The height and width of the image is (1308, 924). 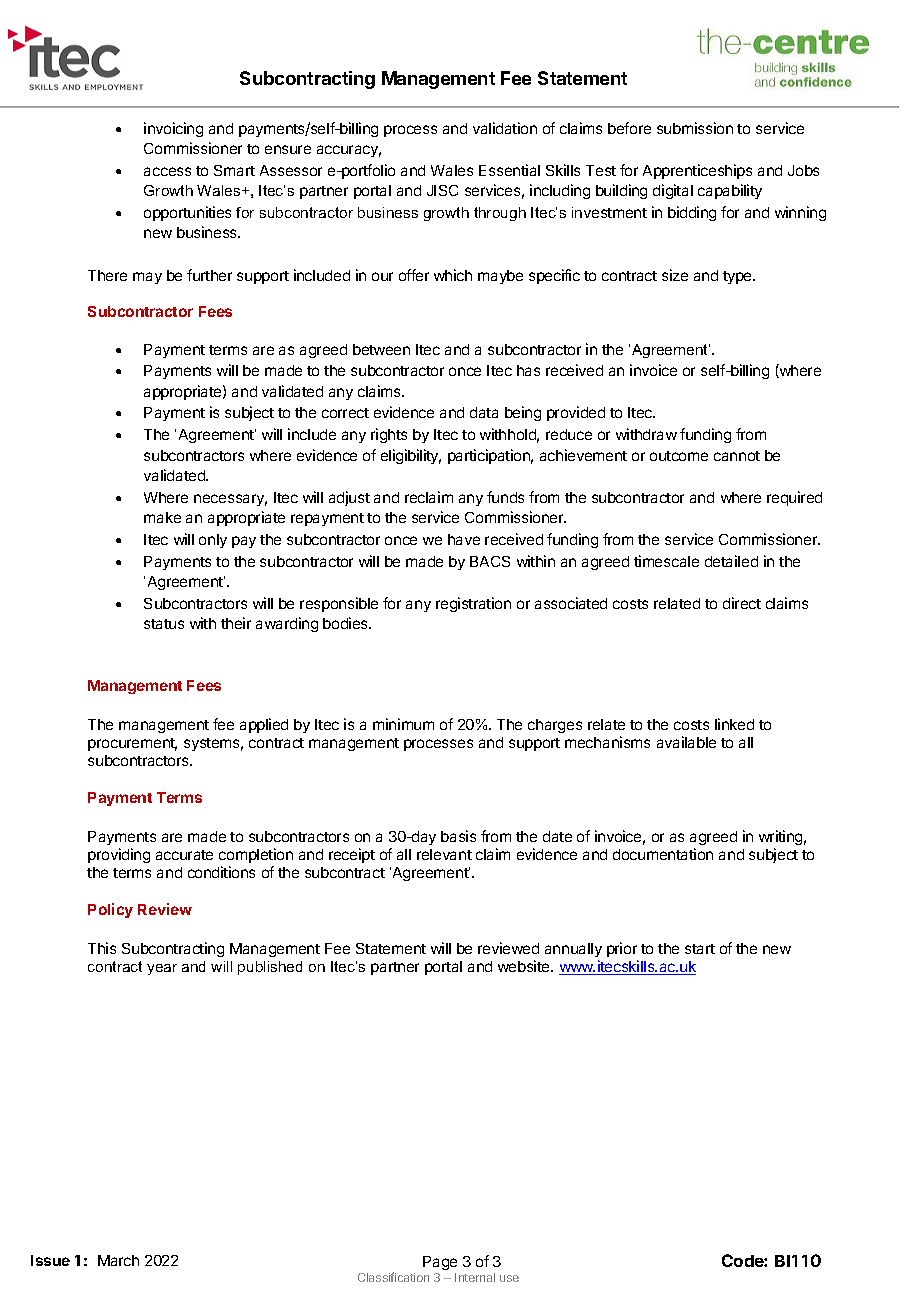 I want to click on March, so click(x=118, y=1260).
